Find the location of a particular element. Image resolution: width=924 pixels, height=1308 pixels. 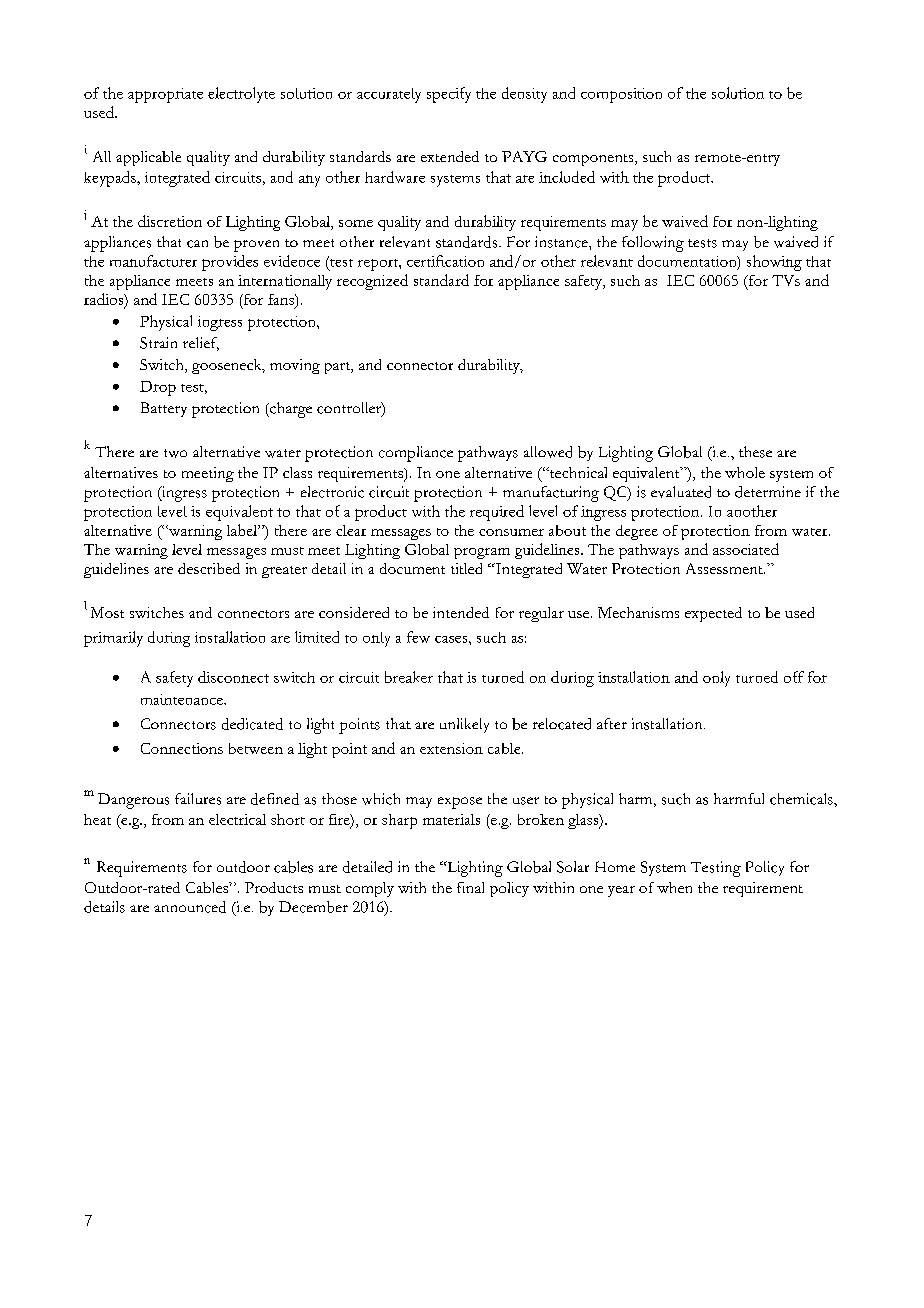

required is located at coordinates (497, 513).
